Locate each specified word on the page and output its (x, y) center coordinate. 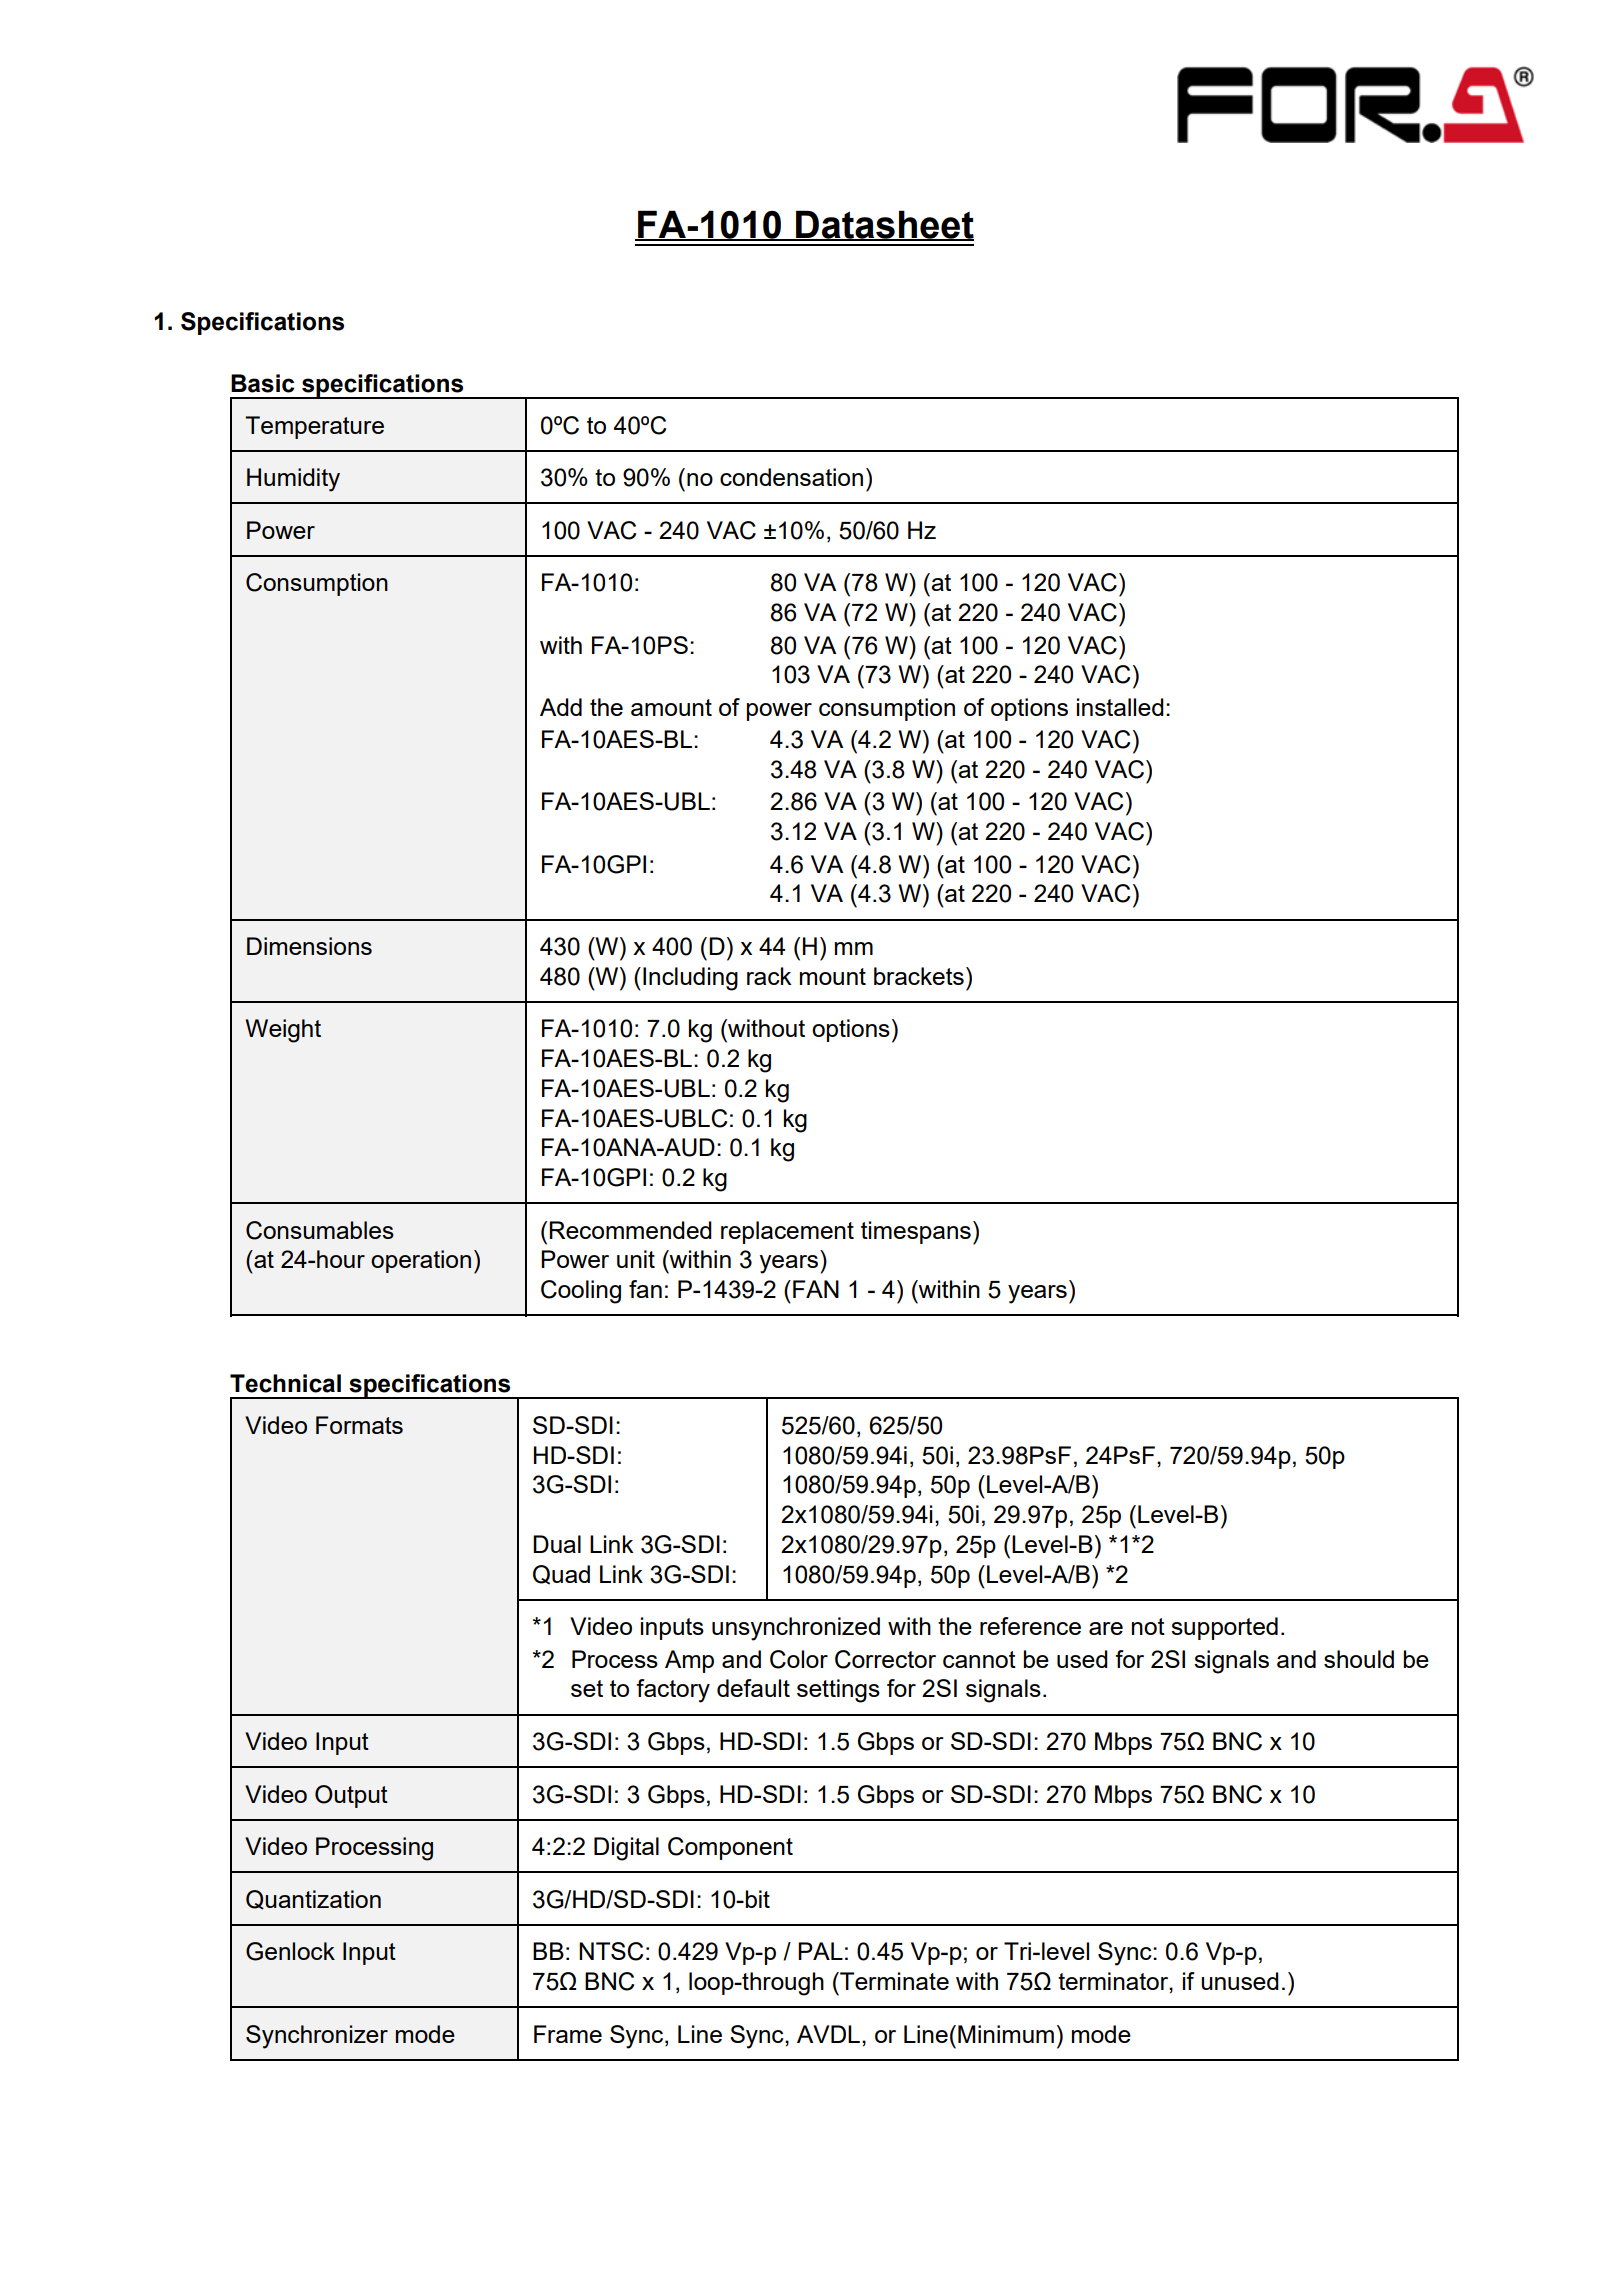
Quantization (313, 1900)
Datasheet (884, 225)
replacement (787, 1232)
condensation (791, 477)
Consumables (320, 1230)
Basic (262, 383)
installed (1120, 707)
